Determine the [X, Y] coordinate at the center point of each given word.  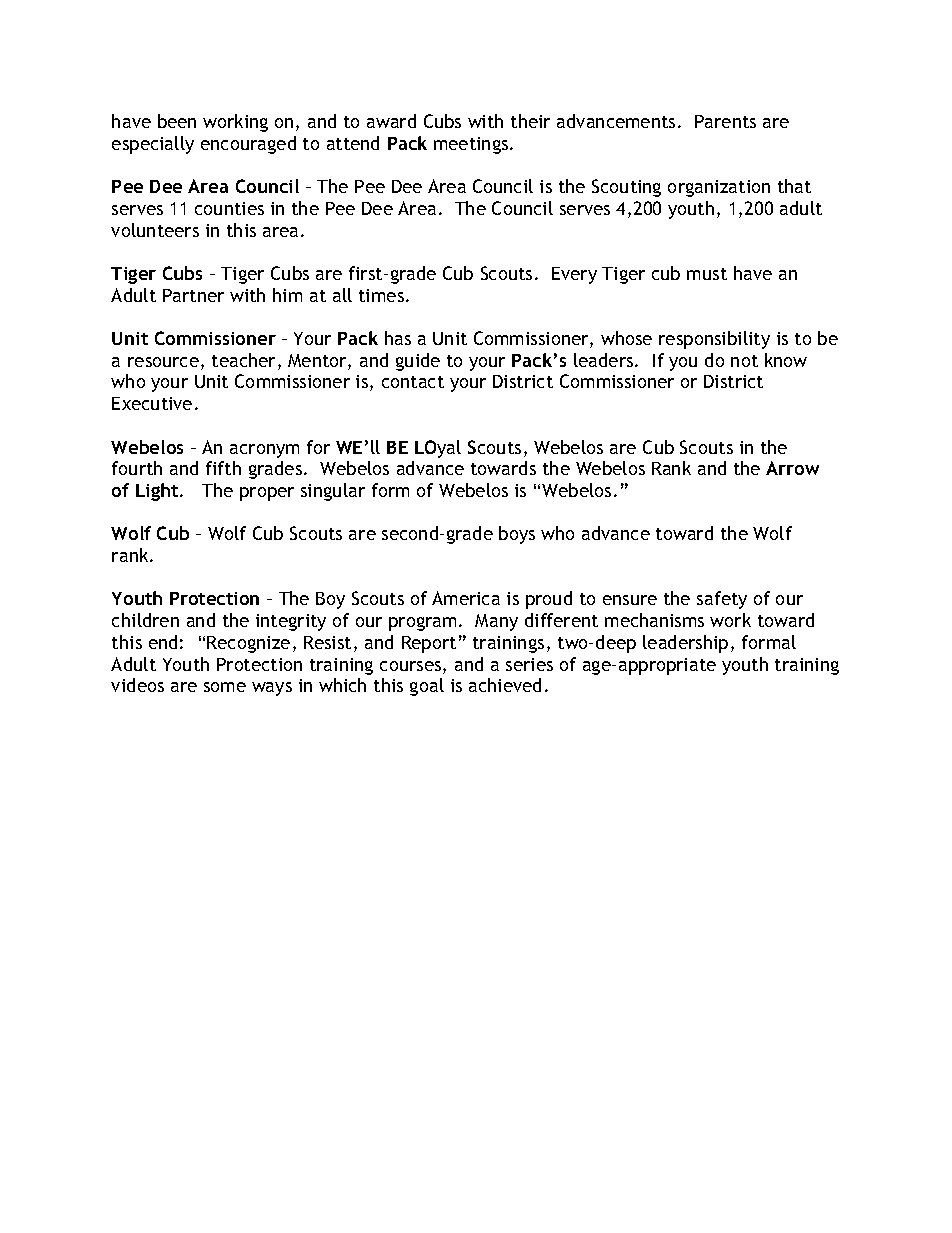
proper [267, 494]
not [744, 361]
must [707, 274]
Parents [725, 121]
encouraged [248, 145]
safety [722, 600]
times [383, 295]
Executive [152, 403]
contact [413, 382]
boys [517, 535]
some [225, 687]
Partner [193, 295]
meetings [472, 145]
